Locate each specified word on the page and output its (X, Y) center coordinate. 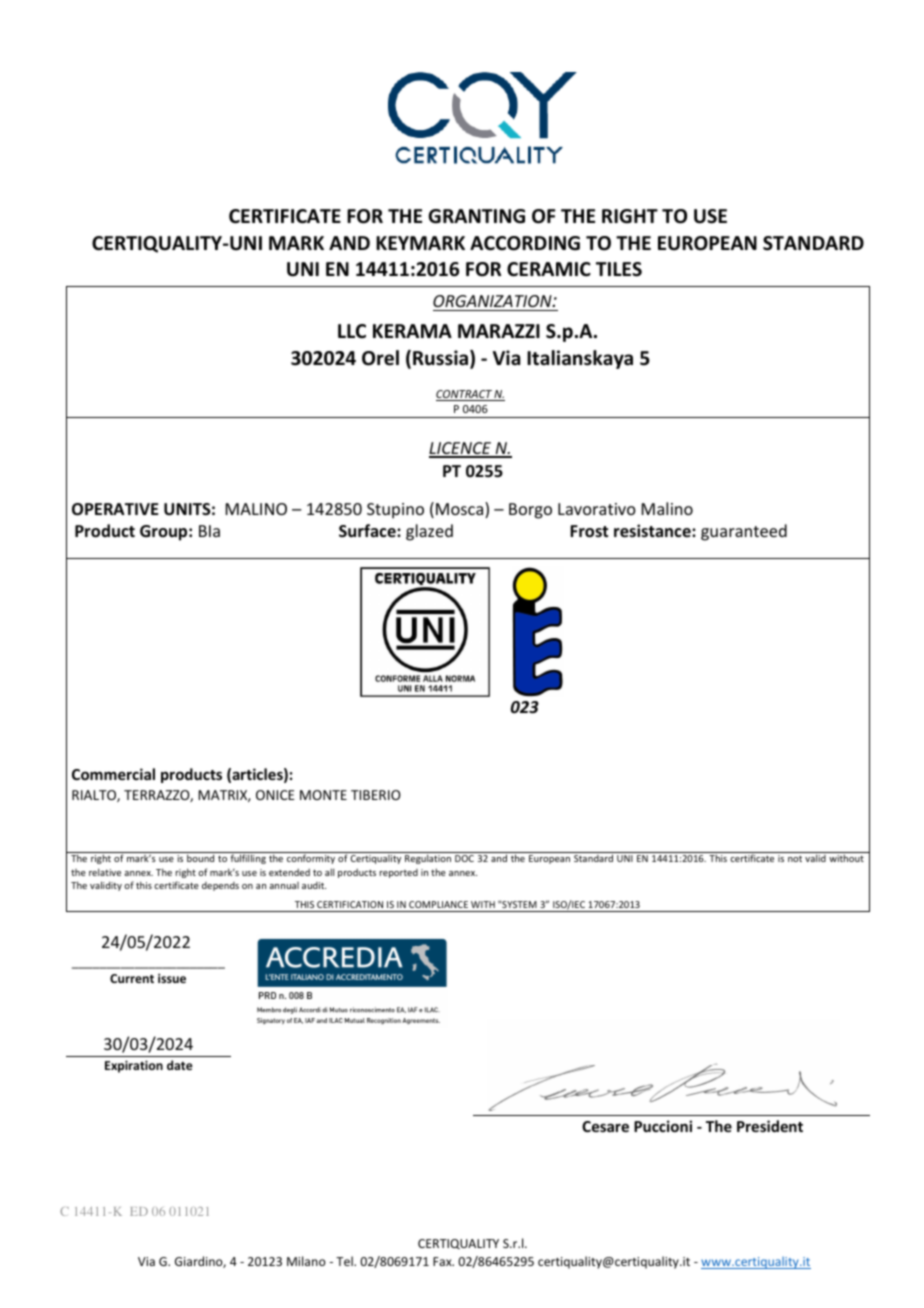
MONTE (323, 795)
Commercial (113, 774)
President (770, 1126)
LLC (352, 331)
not (795, 859)
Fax (443, 1261)
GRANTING (476, 216)
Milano (306, 1261)
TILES (619, 269)
